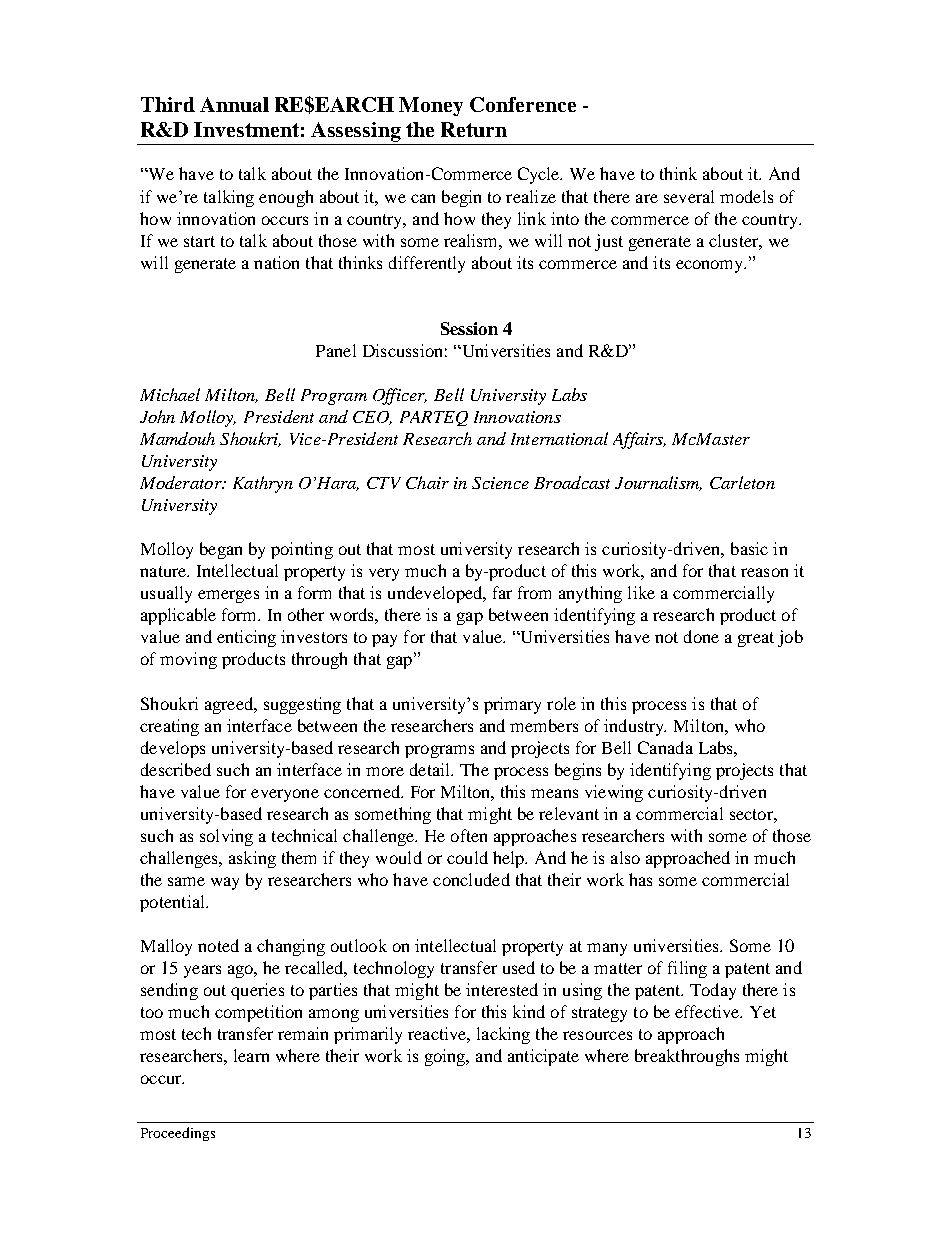 This screenshot has width=952, height=1233. What do you see at coordinates (701, 636) in the screenshot?
I see `done` at bounding box center [701, 636].
